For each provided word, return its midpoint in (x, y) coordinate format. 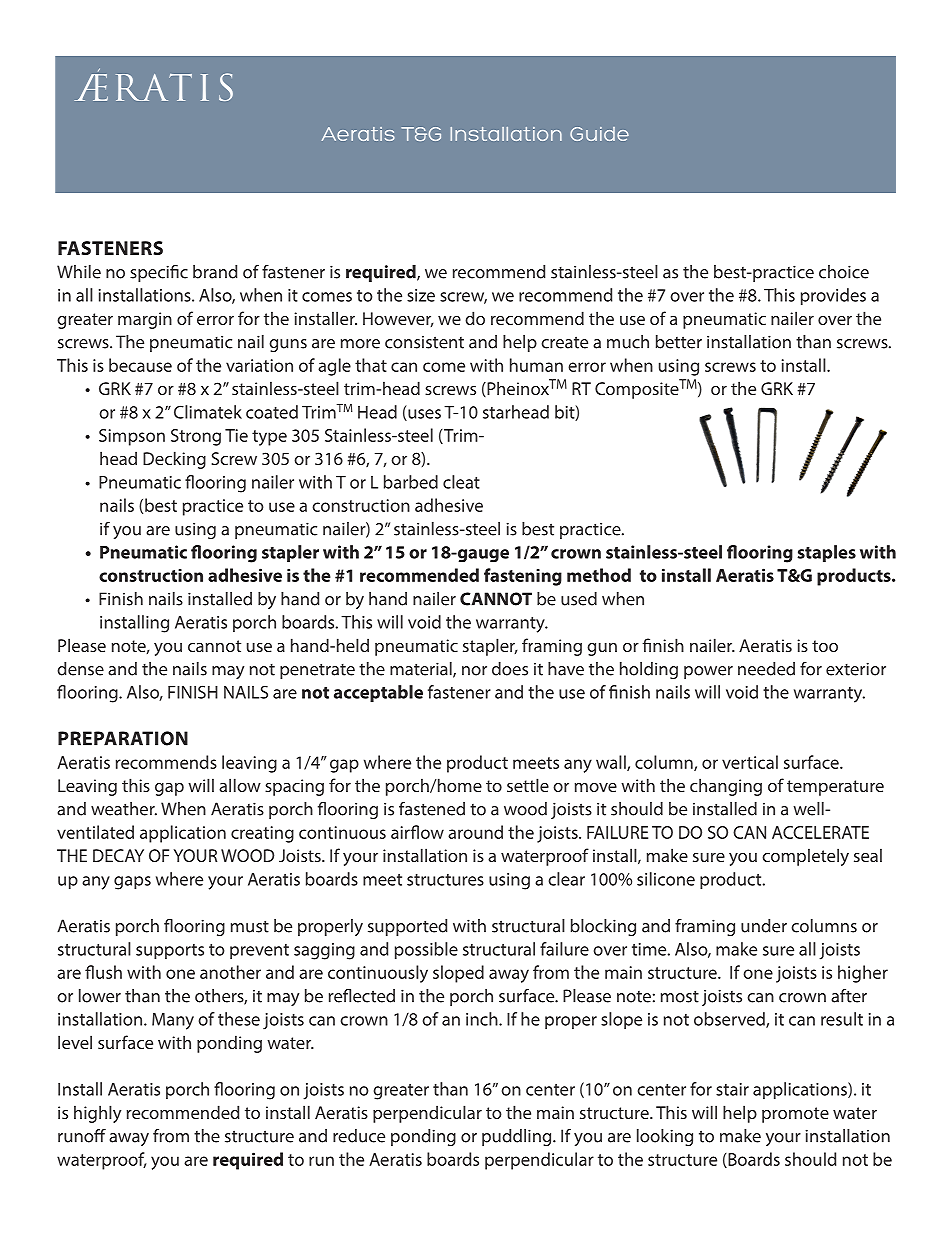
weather (124, 809)
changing (726, 787)
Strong (196, 437)
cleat (461, 482)
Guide (599, 134)
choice (844, 272)
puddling (518, 1137)
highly (97, 1114)
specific (159, 273)
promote (795, 1115)
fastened (432, 809)
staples (826, 553)
